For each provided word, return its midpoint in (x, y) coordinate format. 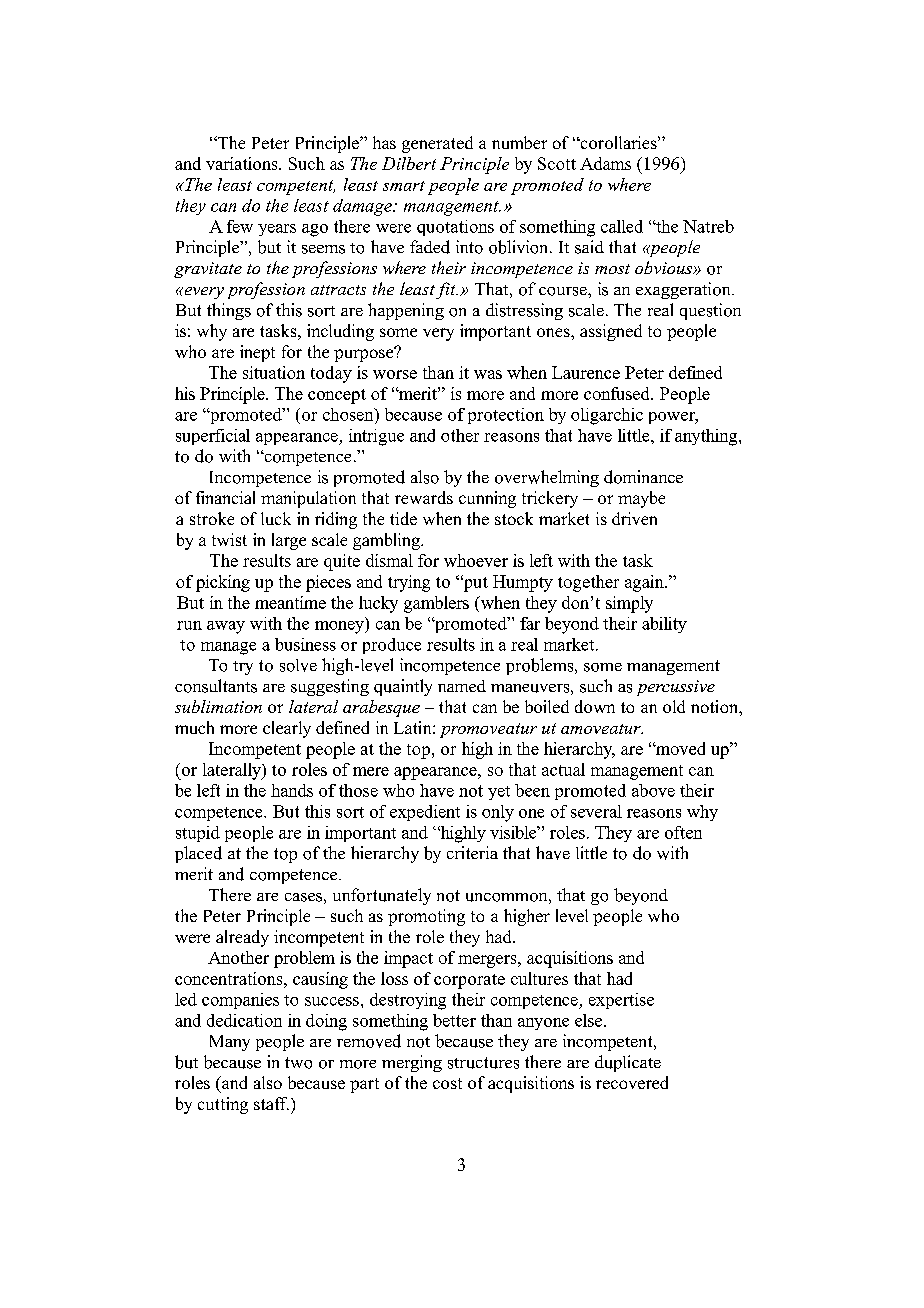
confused (618, 393)
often (683, 832)
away (226, 627)
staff (271, 1103)
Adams (605, 163)
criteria (472, 852)
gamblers (436, 604)
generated (437, 144)
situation (274, 372)
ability (664, 625)
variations (243, 163)
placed (198, 854)
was (488, 374)
